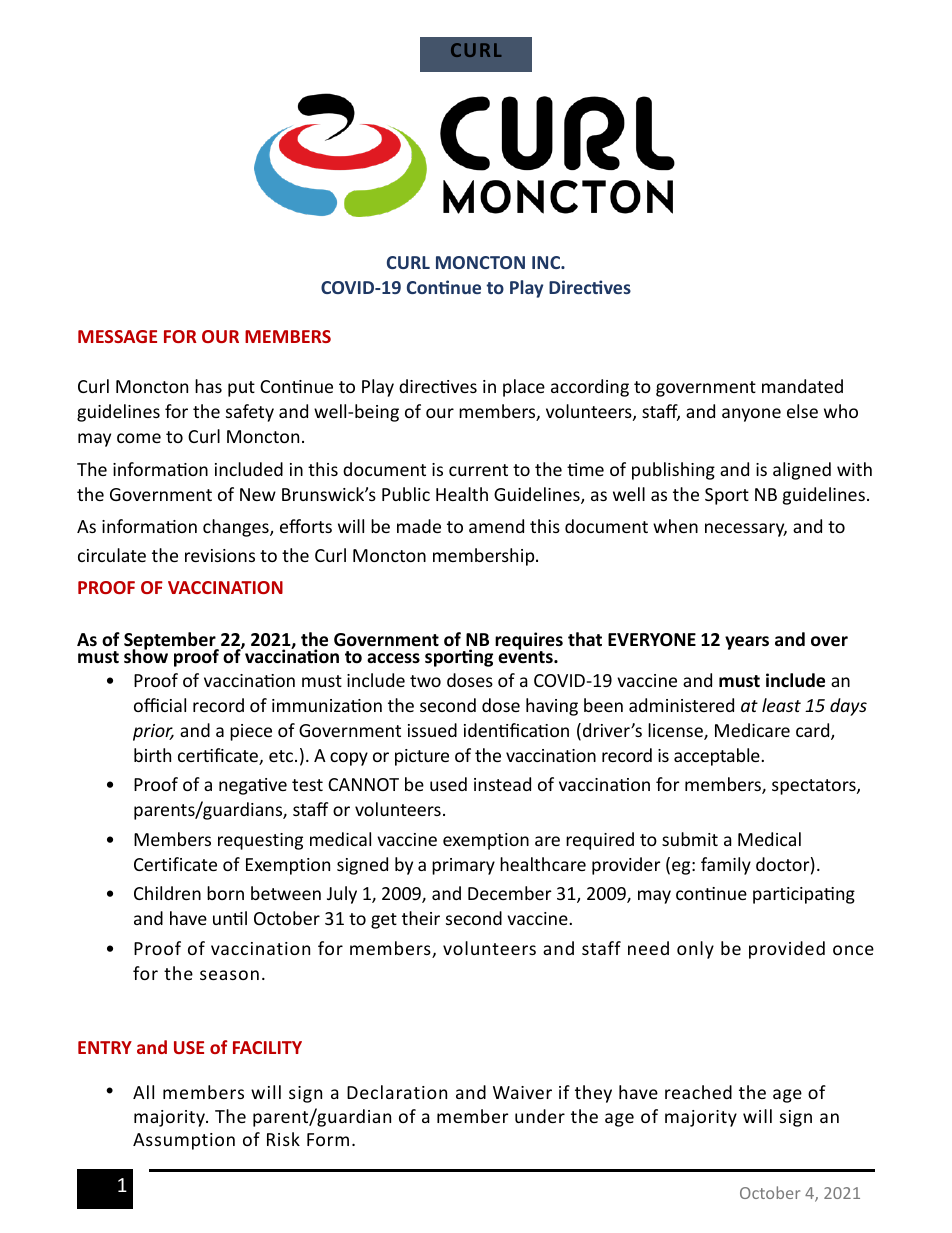 The image size is (952, 1233). I want to click on Assumption, so click(184, 1141).
